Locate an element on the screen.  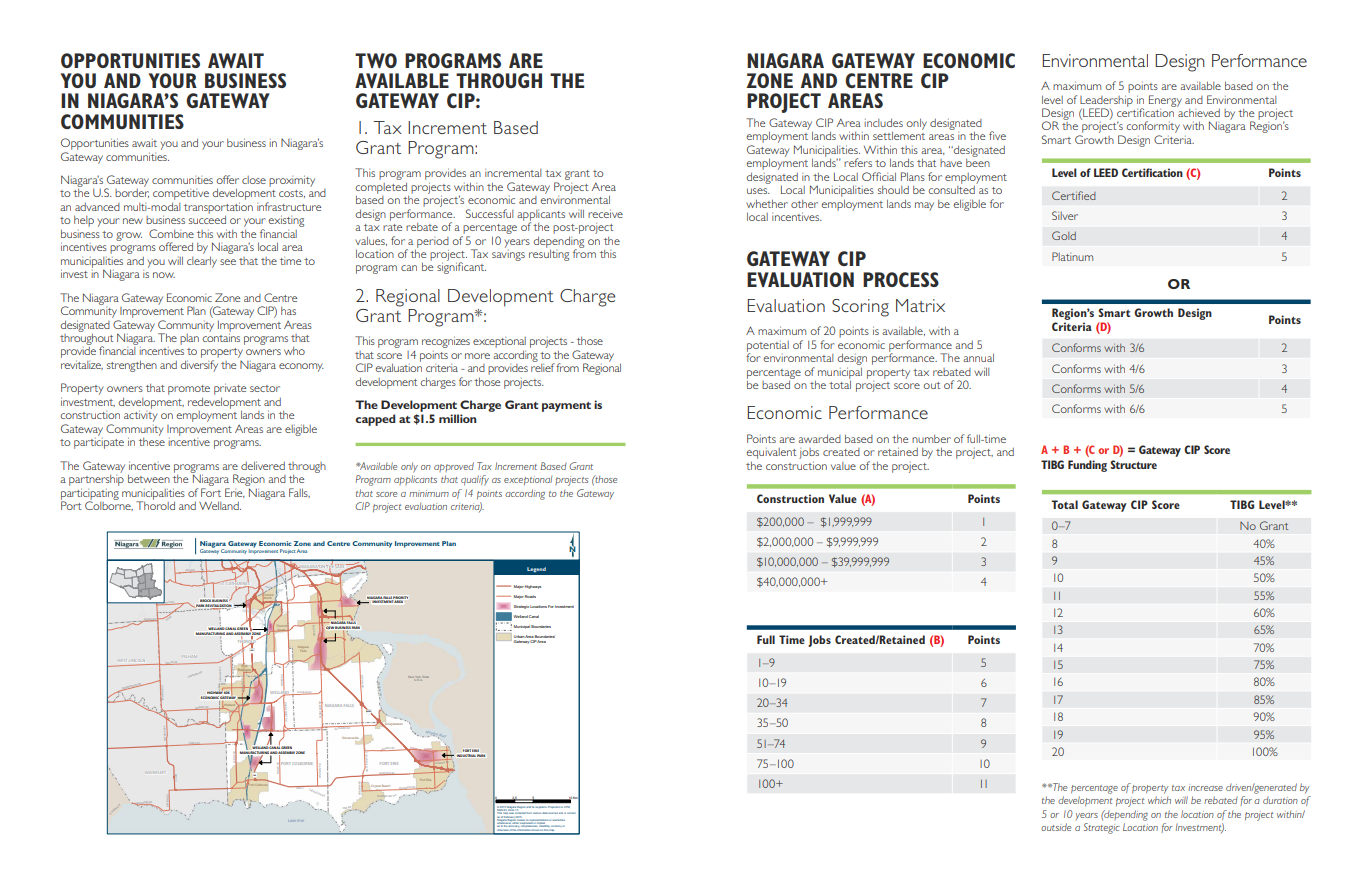
includes is located at coordinates (883, 122).
